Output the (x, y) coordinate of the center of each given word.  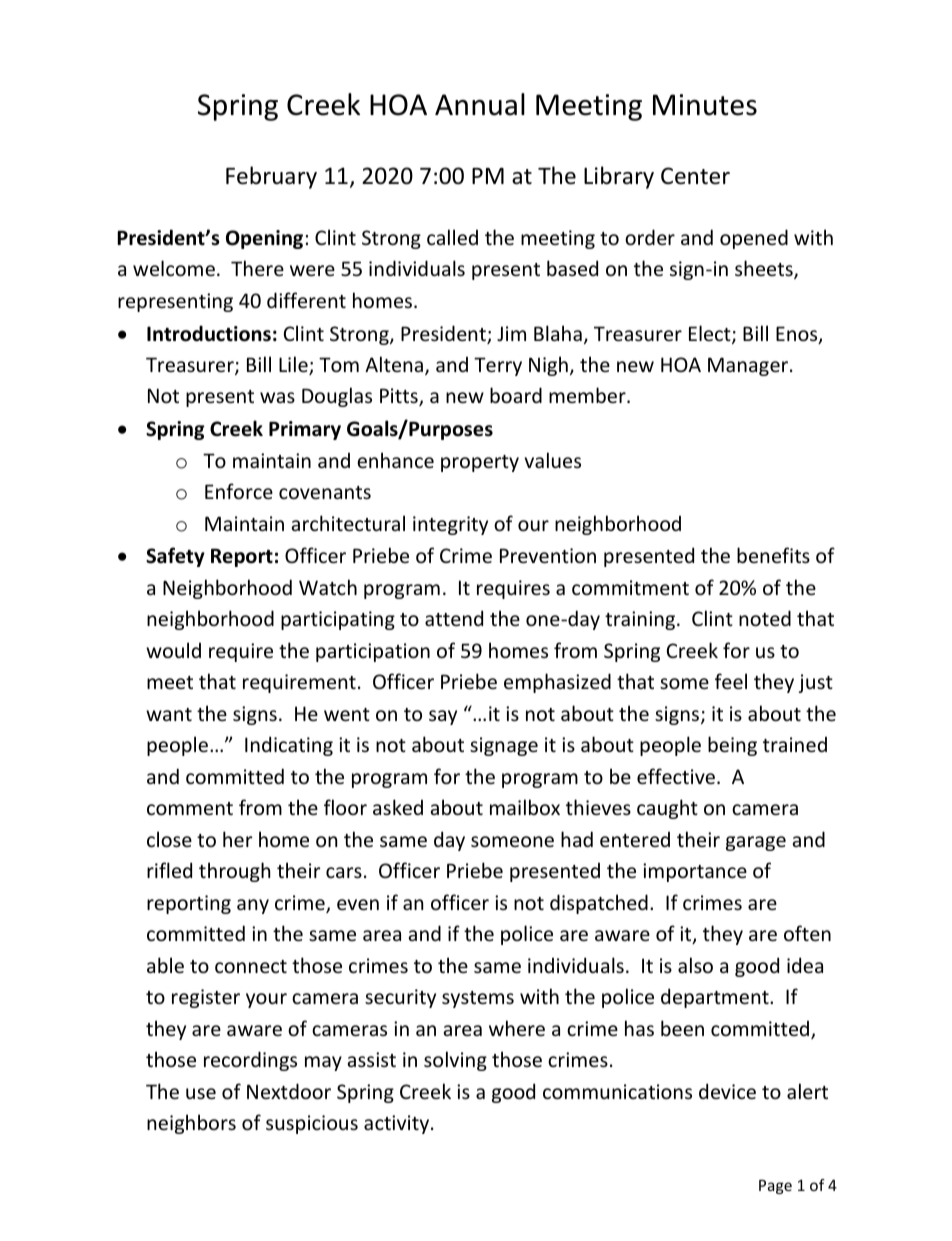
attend (454, 618)
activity (398, 1124)
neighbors (191, 1124)
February (271, 177)
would (173, 650)
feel (731, 681)
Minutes (705, 105)
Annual (480, 104)
